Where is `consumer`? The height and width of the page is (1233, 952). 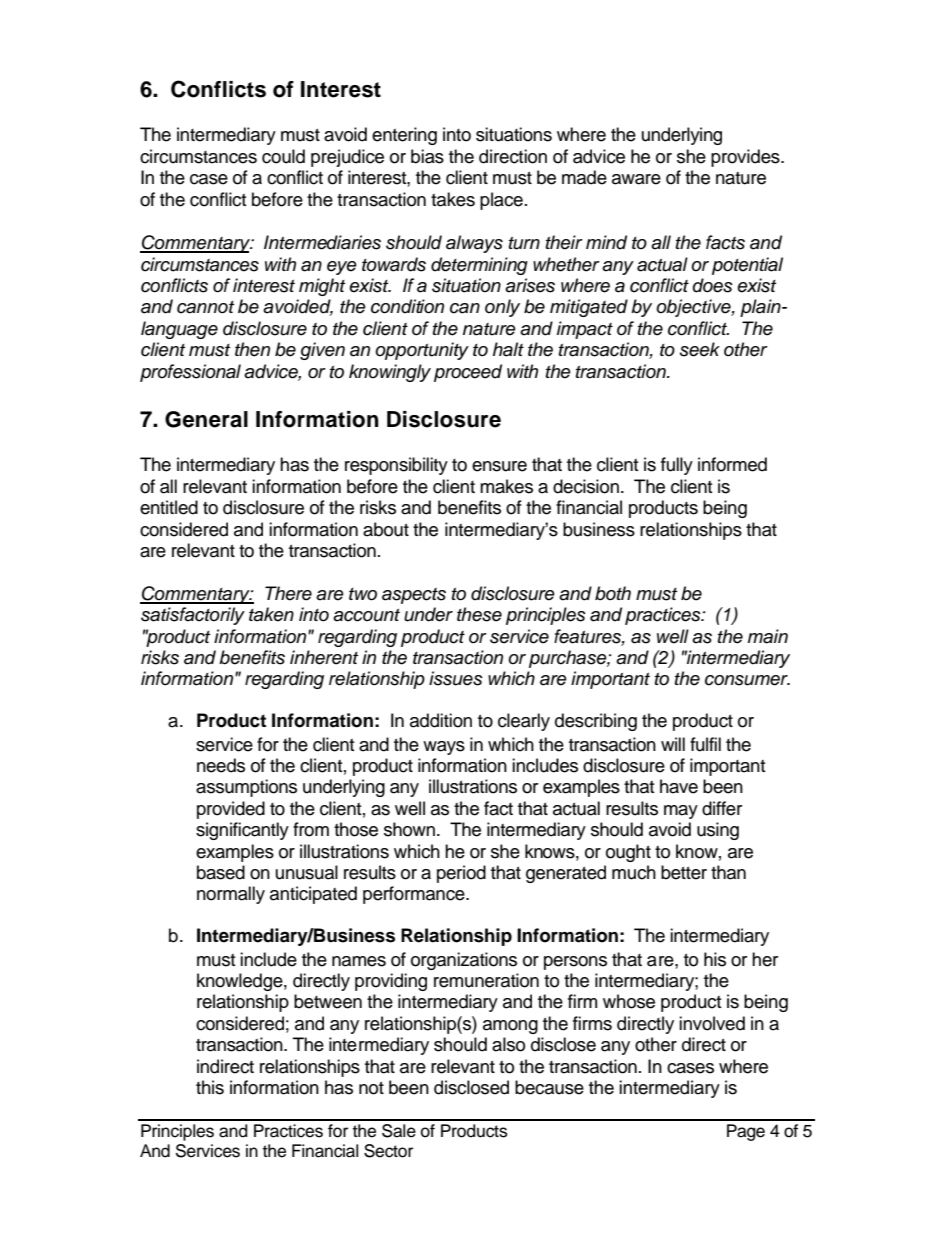 consumer is located at coordinates (747, 680).
